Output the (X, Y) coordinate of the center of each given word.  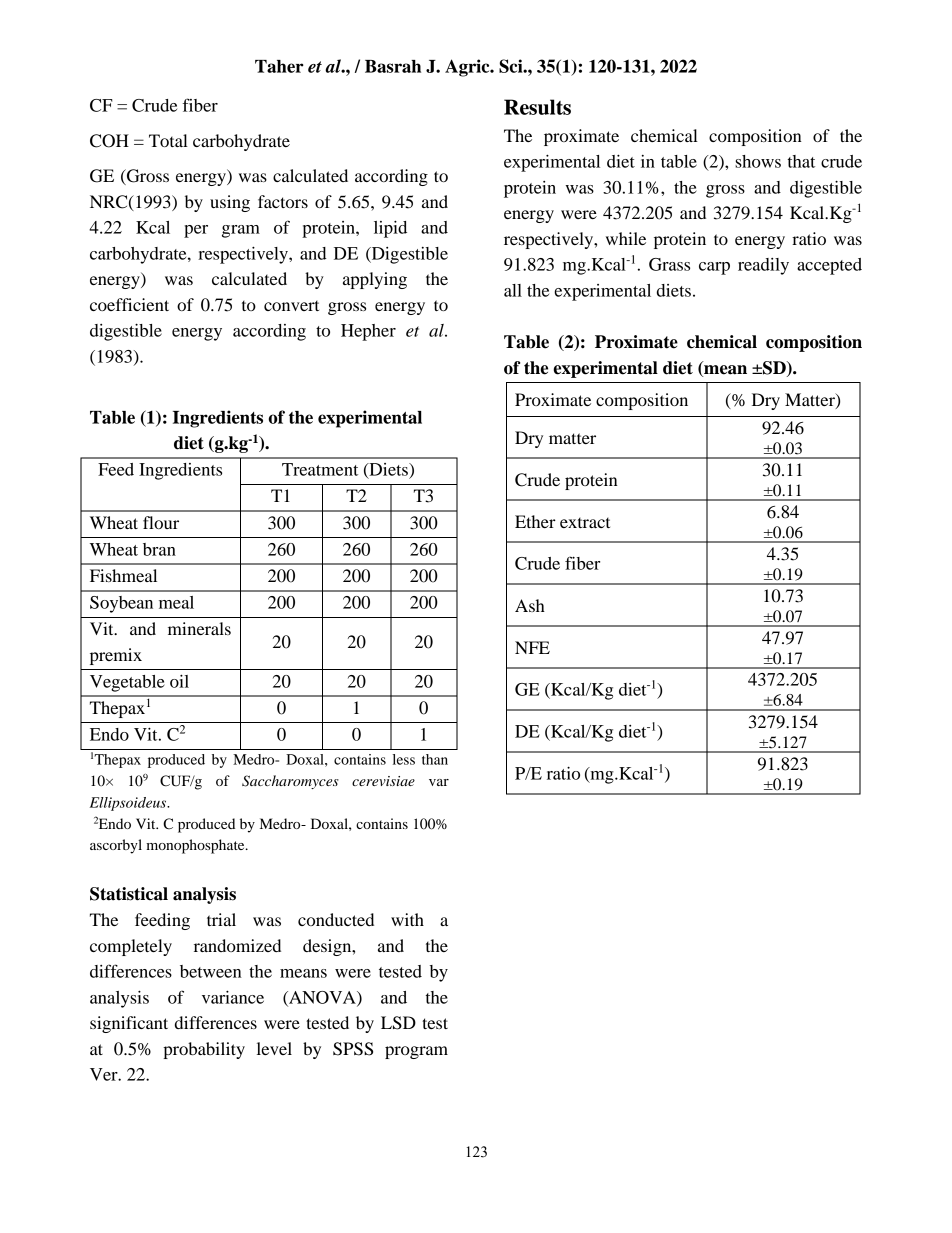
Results (537, 107)
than (435, 759)
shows (758, 161)
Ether (535, 521)
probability (204, 1050)
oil (179, 681)
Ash (530, 605)
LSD (398, 1023)
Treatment (320, 469)
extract (585, 523)
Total (168, 140)
